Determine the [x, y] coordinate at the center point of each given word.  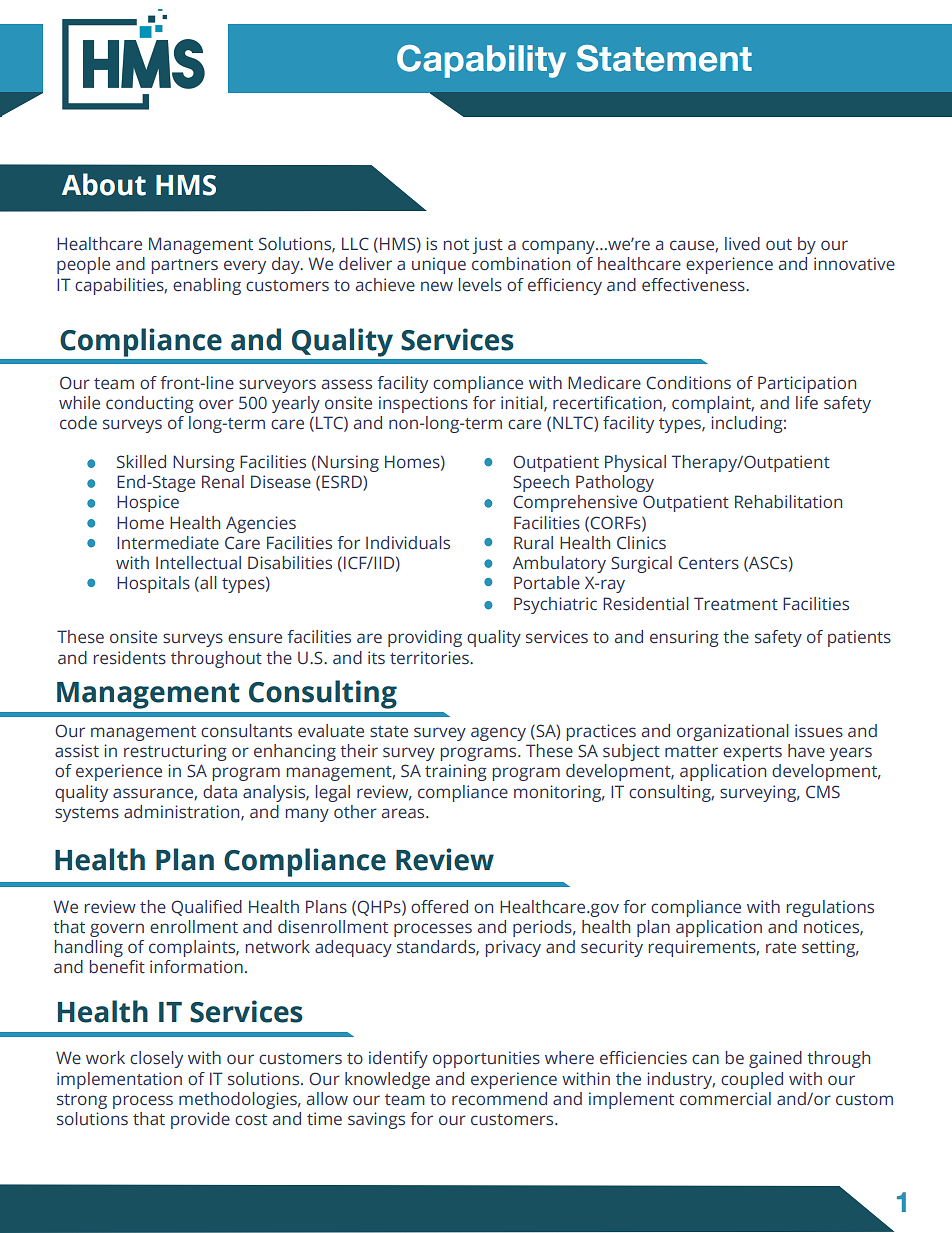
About [104, 184]
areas [404, 813]
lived [742, 243]
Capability [481, 61]
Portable [547, 582]
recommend [499, 1099]
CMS [823, 792]
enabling [207, 286]
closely [156, 1059]
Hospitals [153, 584]
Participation [807, 384]
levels [480, 285]
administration [183, 812]
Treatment [736, 603]
